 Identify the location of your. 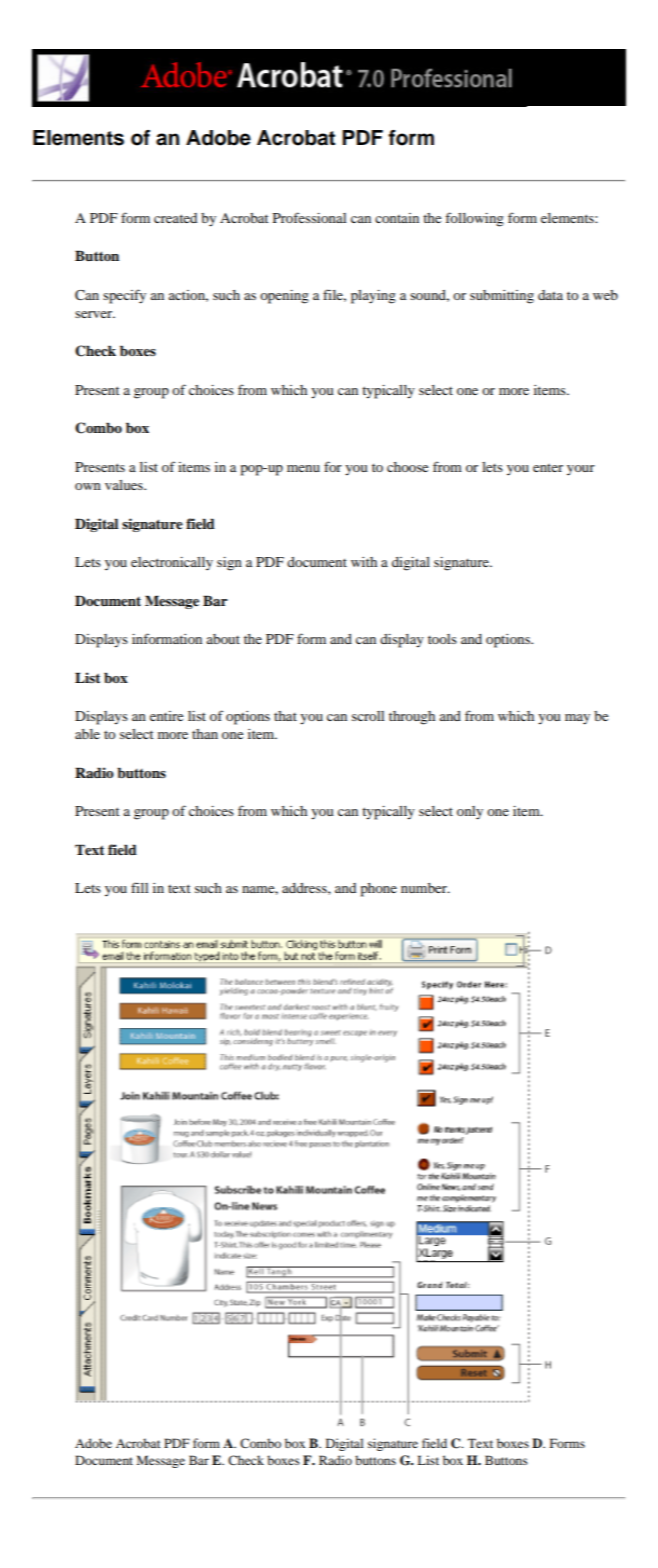
(581, 470).
